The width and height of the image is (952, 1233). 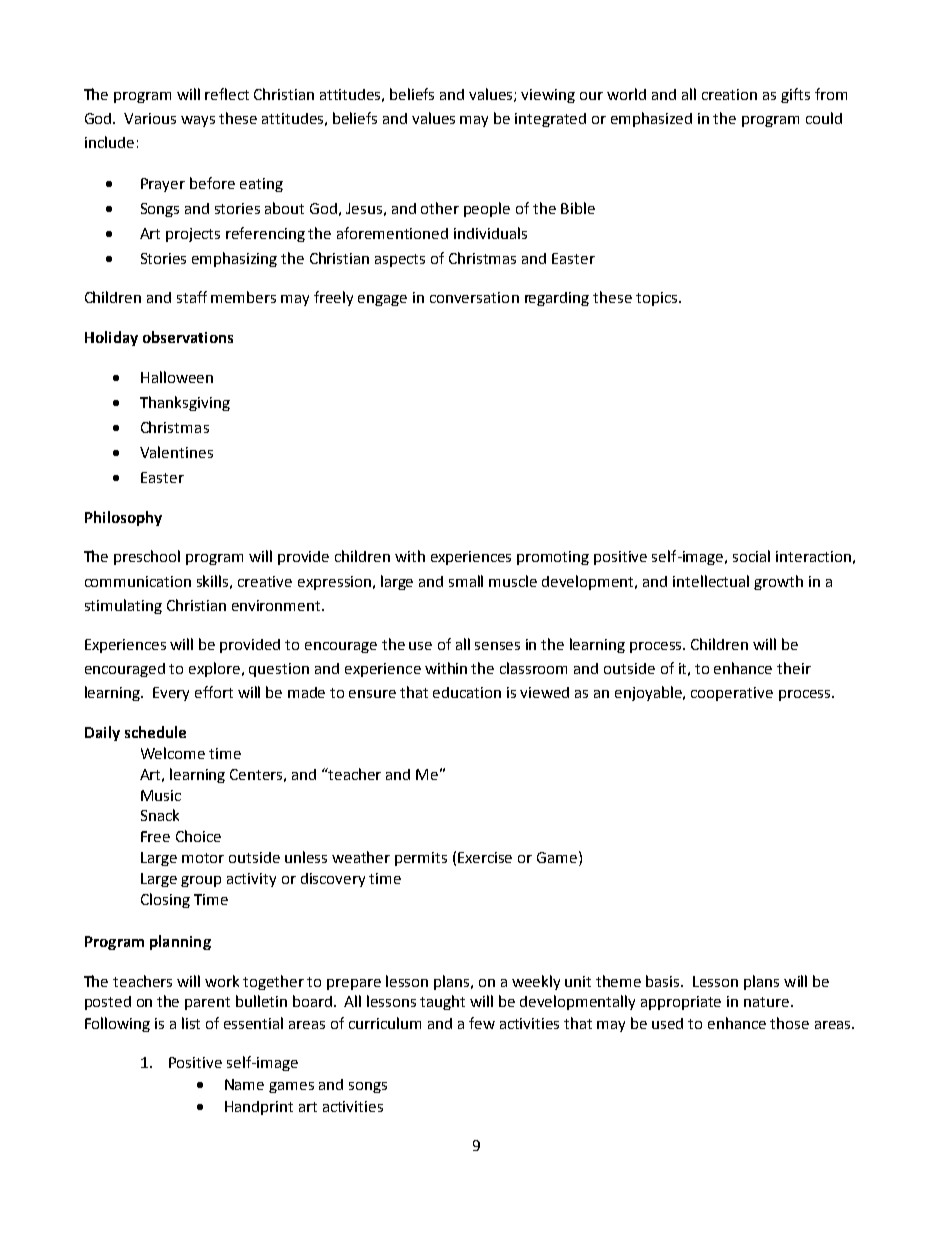 I want to click on integrated, so click(x=550, y=120).
